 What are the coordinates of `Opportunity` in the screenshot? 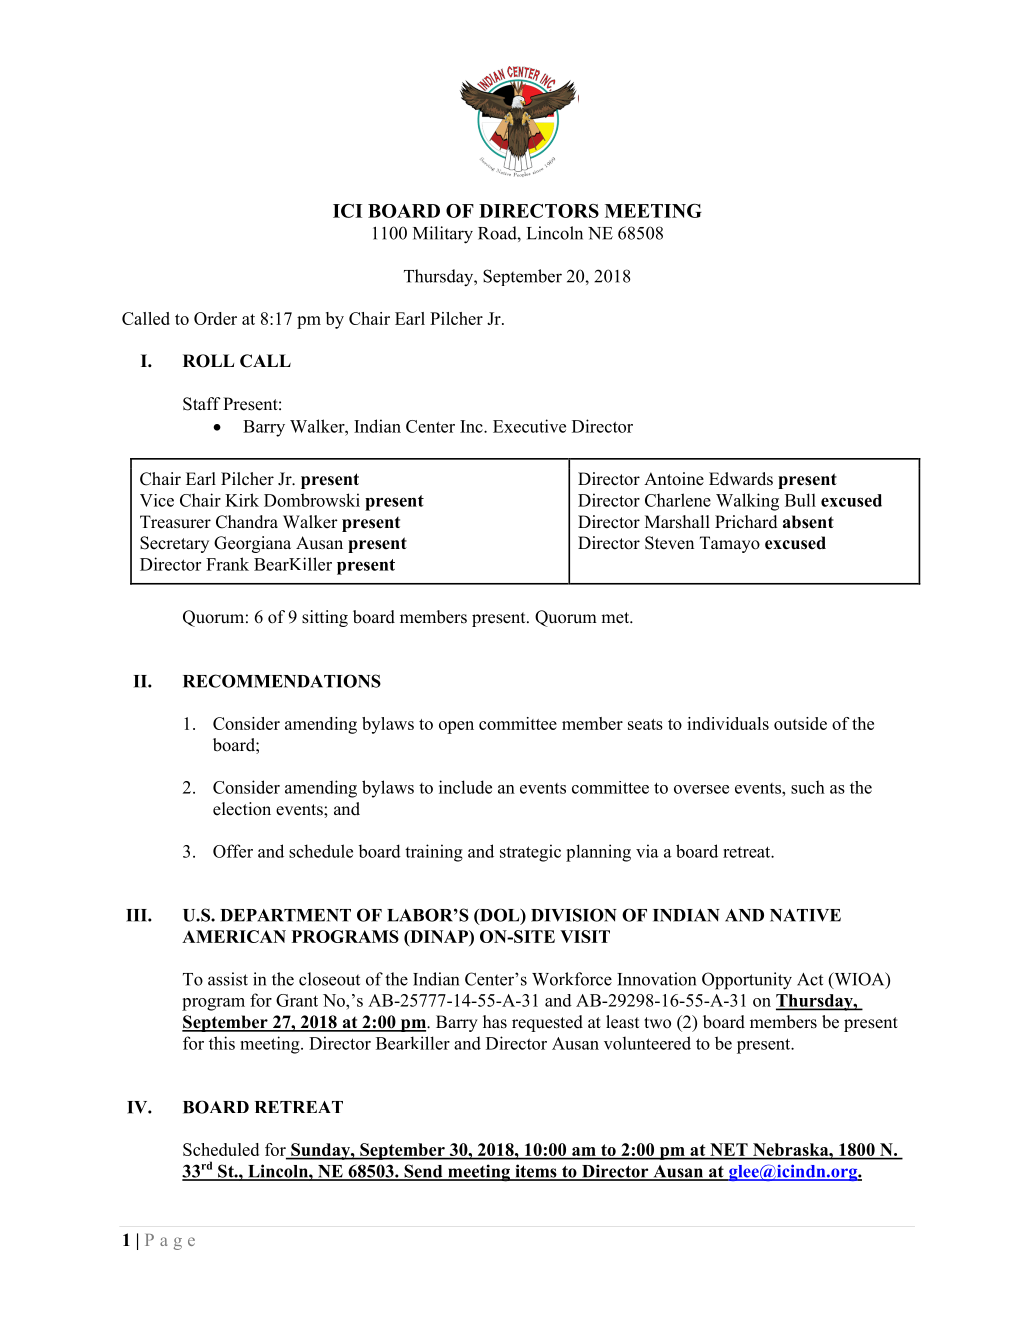 It's located at (747, 981).
